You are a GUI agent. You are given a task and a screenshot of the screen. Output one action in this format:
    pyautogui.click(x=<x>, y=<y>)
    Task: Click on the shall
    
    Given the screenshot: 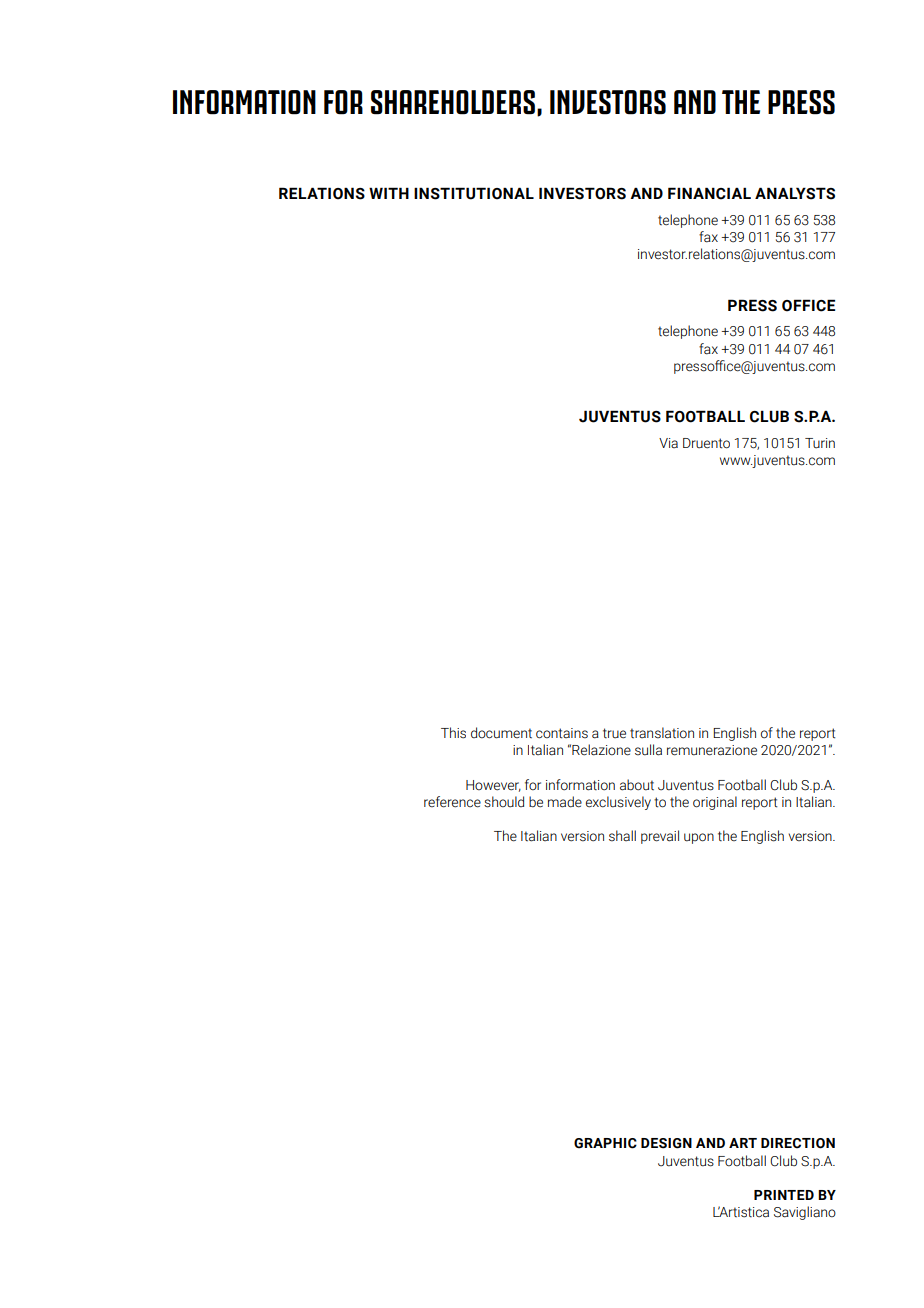 What is the action you would take?
    pyautogui.click(x=622, y=836)
